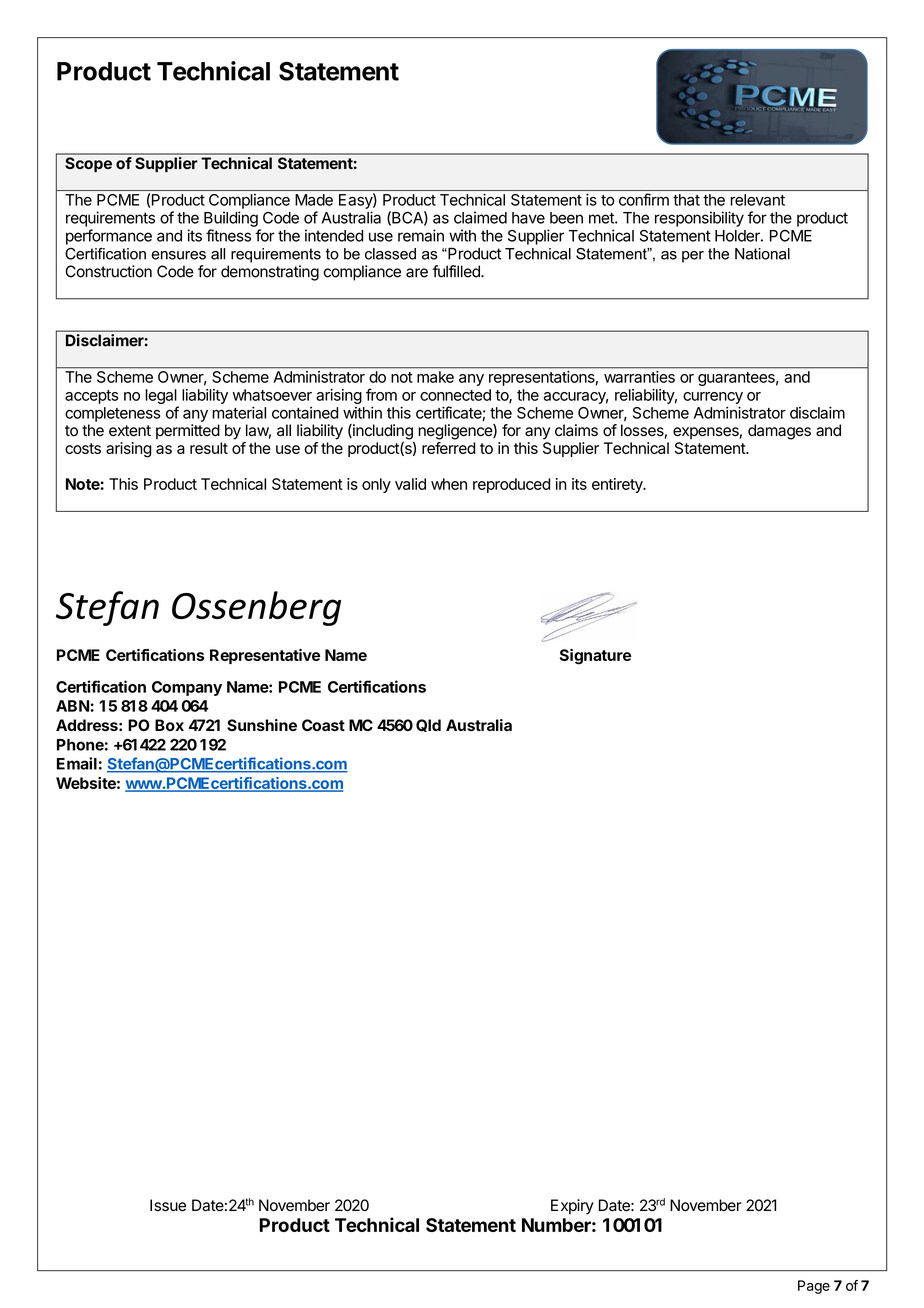 The width and height of the screenshot is (924, 1308). Describe the element at coordinates (109, 237) in the screenshot. I see `performance` at that location.
